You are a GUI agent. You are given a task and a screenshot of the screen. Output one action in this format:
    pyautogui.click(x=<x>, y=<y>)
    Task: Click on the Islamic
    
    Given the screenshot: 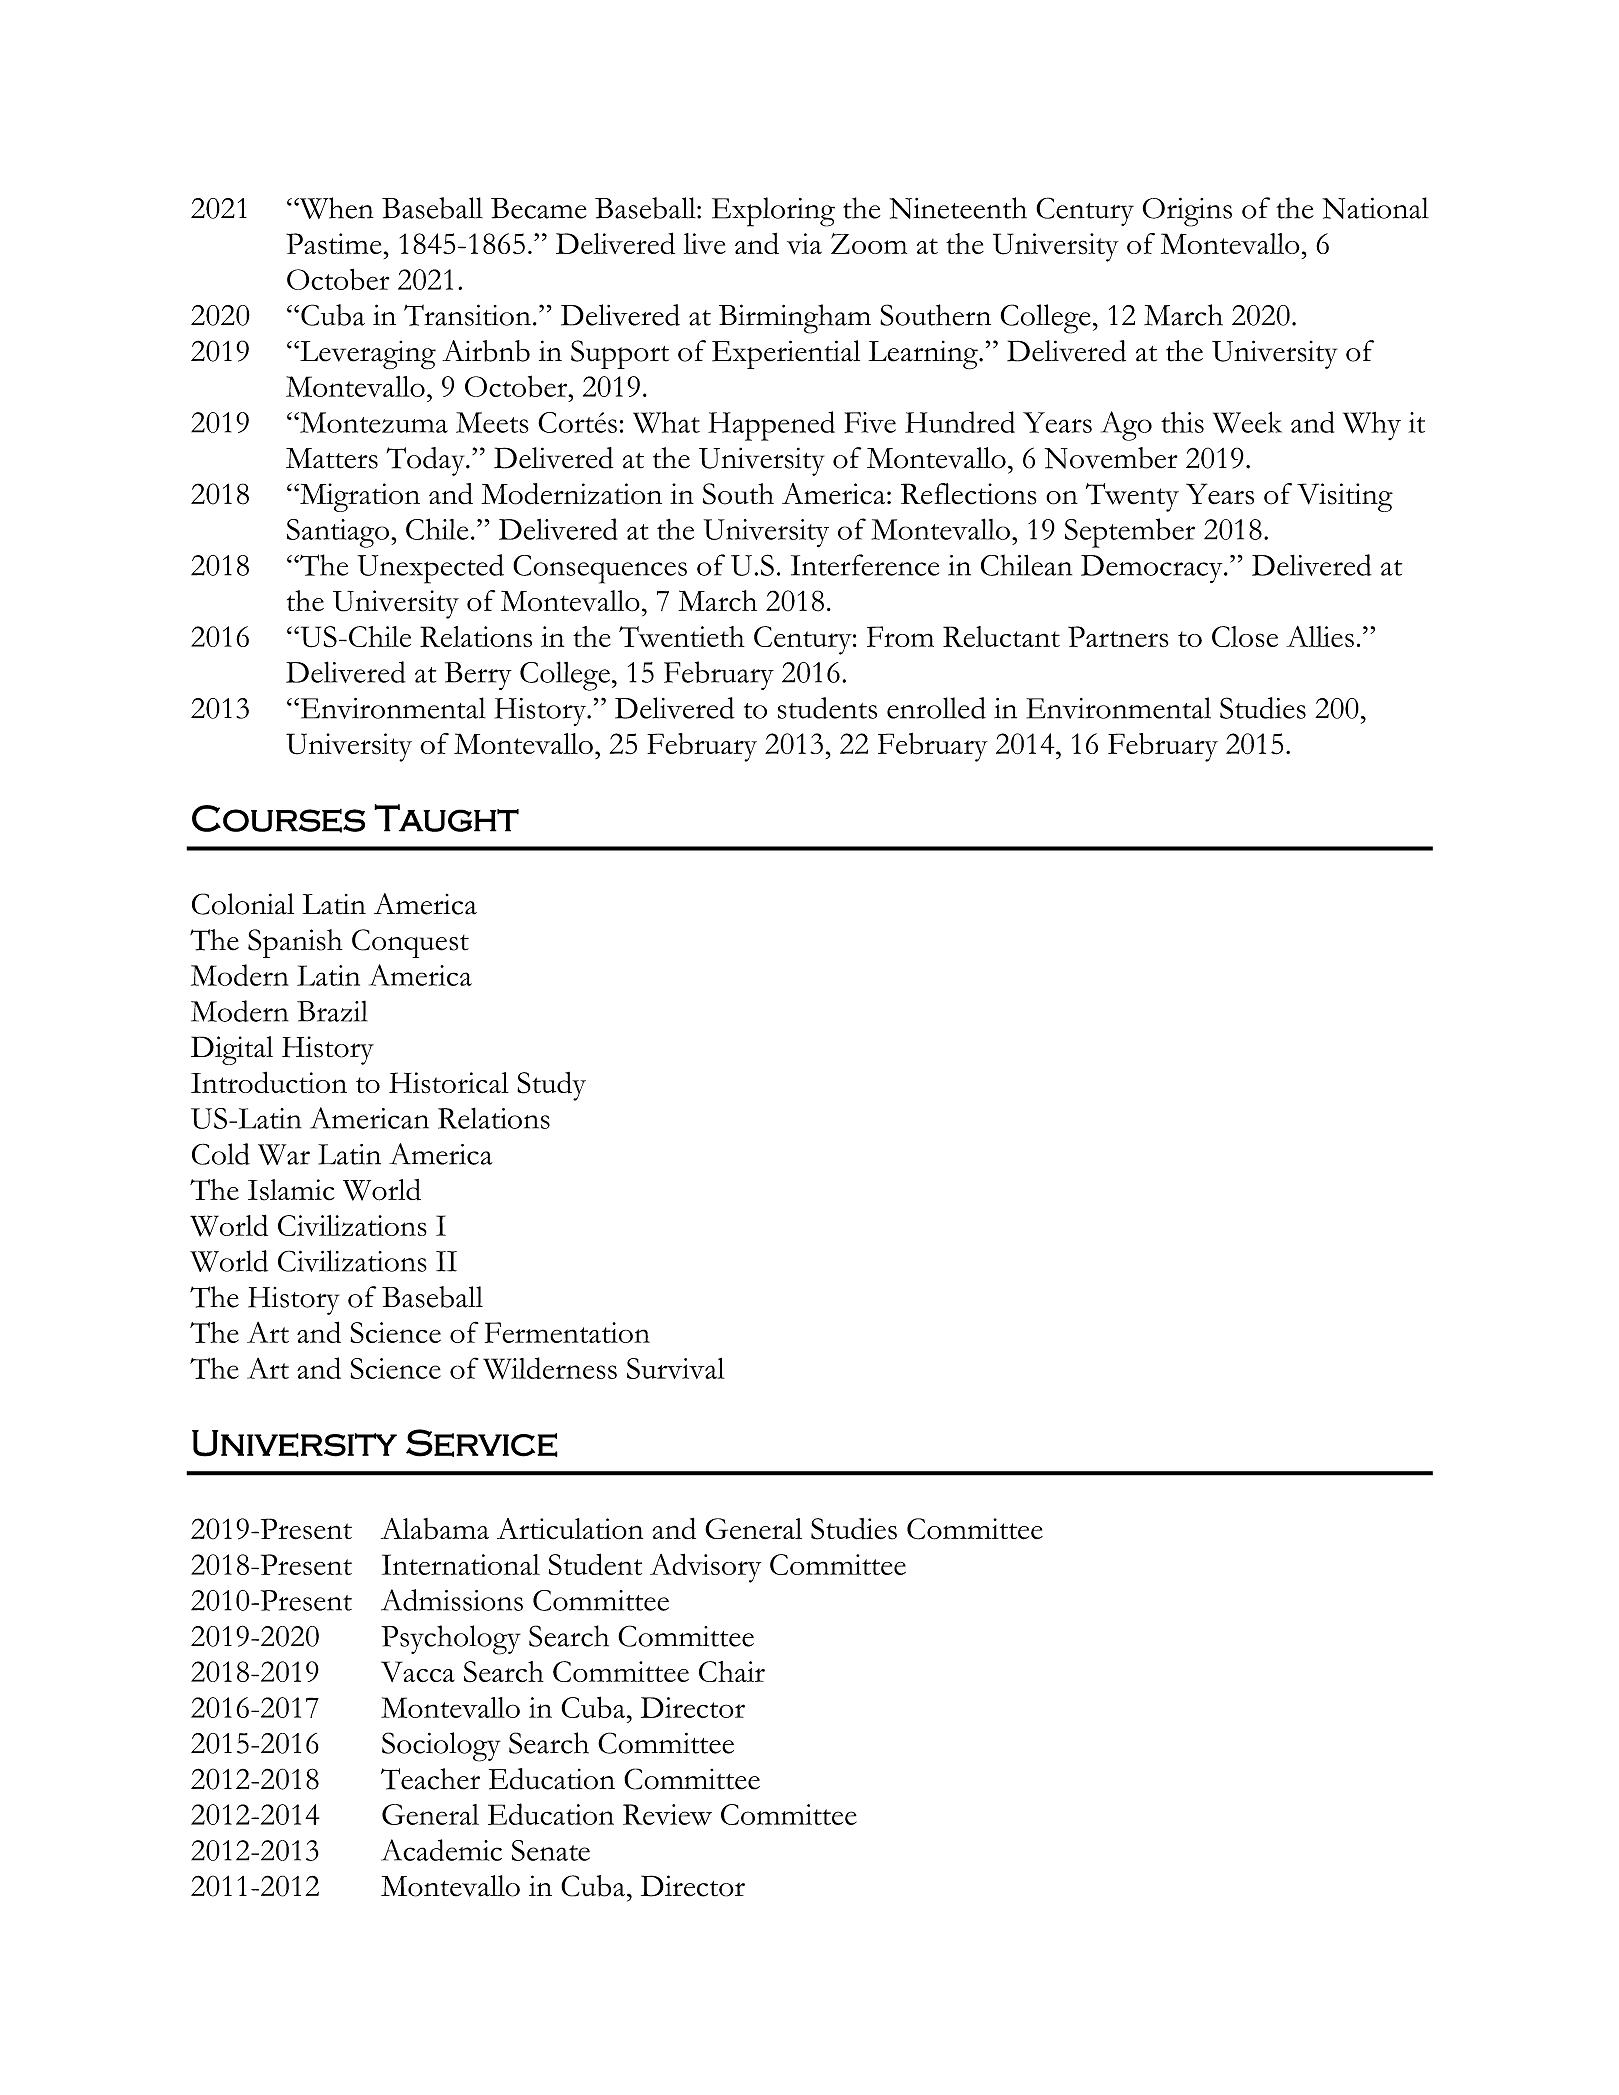 What is the action you would take?
    pyautogui.click(x=291, y=1190)
